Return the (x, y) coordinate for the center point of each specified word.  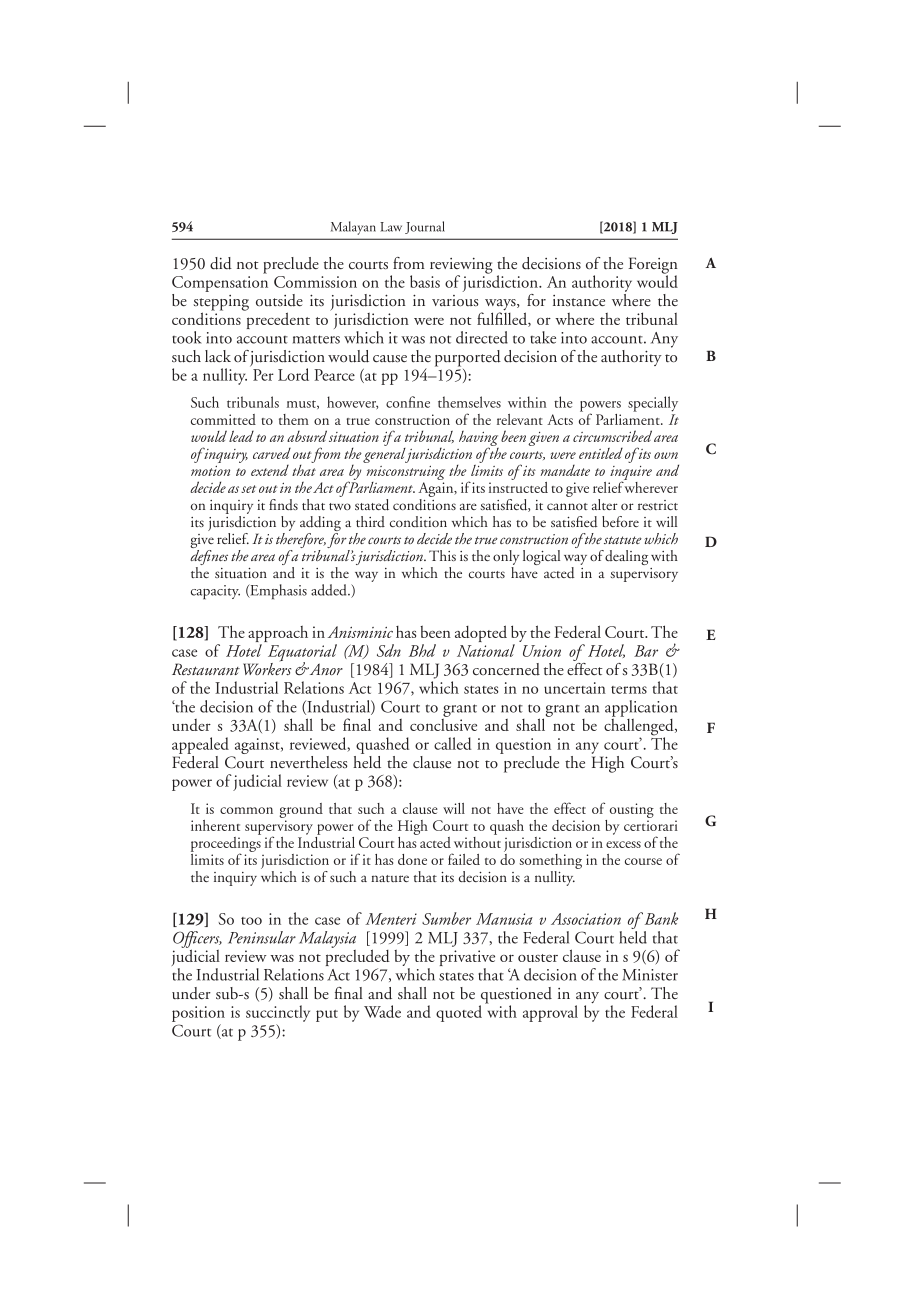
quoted (459, 1013)
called (452, 743)
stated (372, 505)
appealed (200, 745)
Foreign (653, 266)
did (221, 263)
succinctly (278, 1013)
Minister (650, 975)
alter (605, 504)
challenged (640, 727)
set (248, 489)
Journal (425, 227)
